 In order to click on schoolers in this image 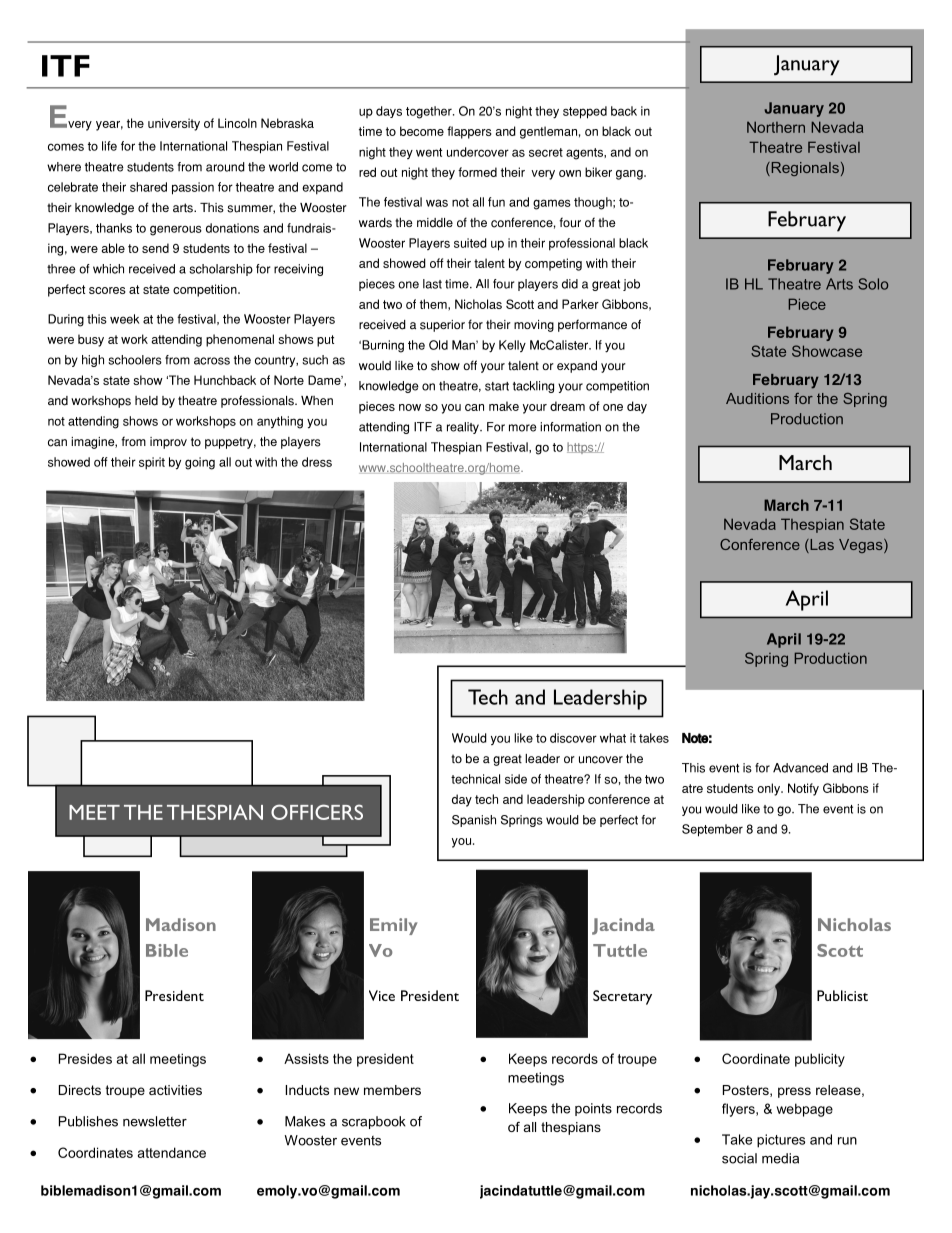, I will do `click(135, 360)`.
